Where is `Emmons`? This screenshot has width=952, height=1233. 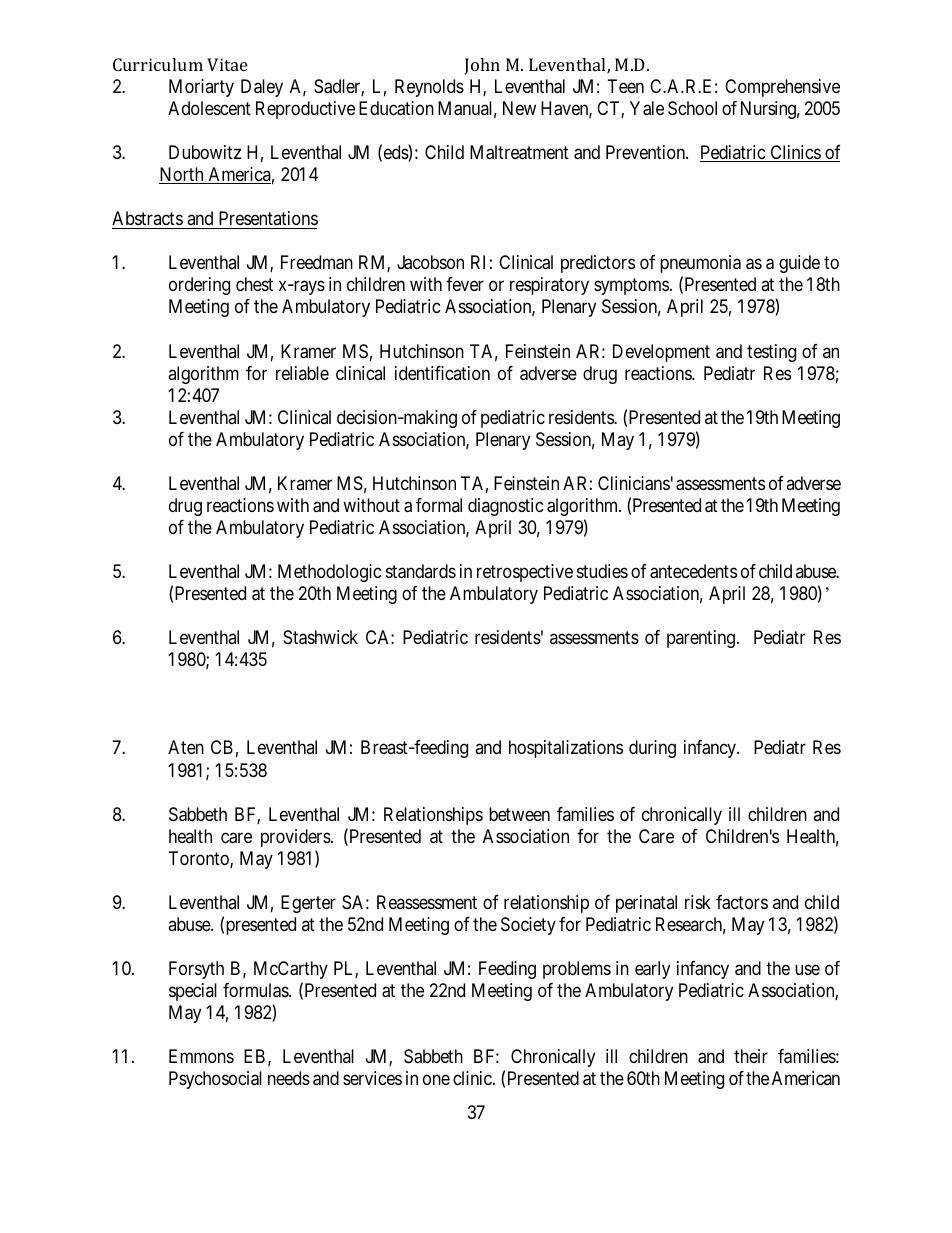
Emmons is located at coordinates (201, 1056).
